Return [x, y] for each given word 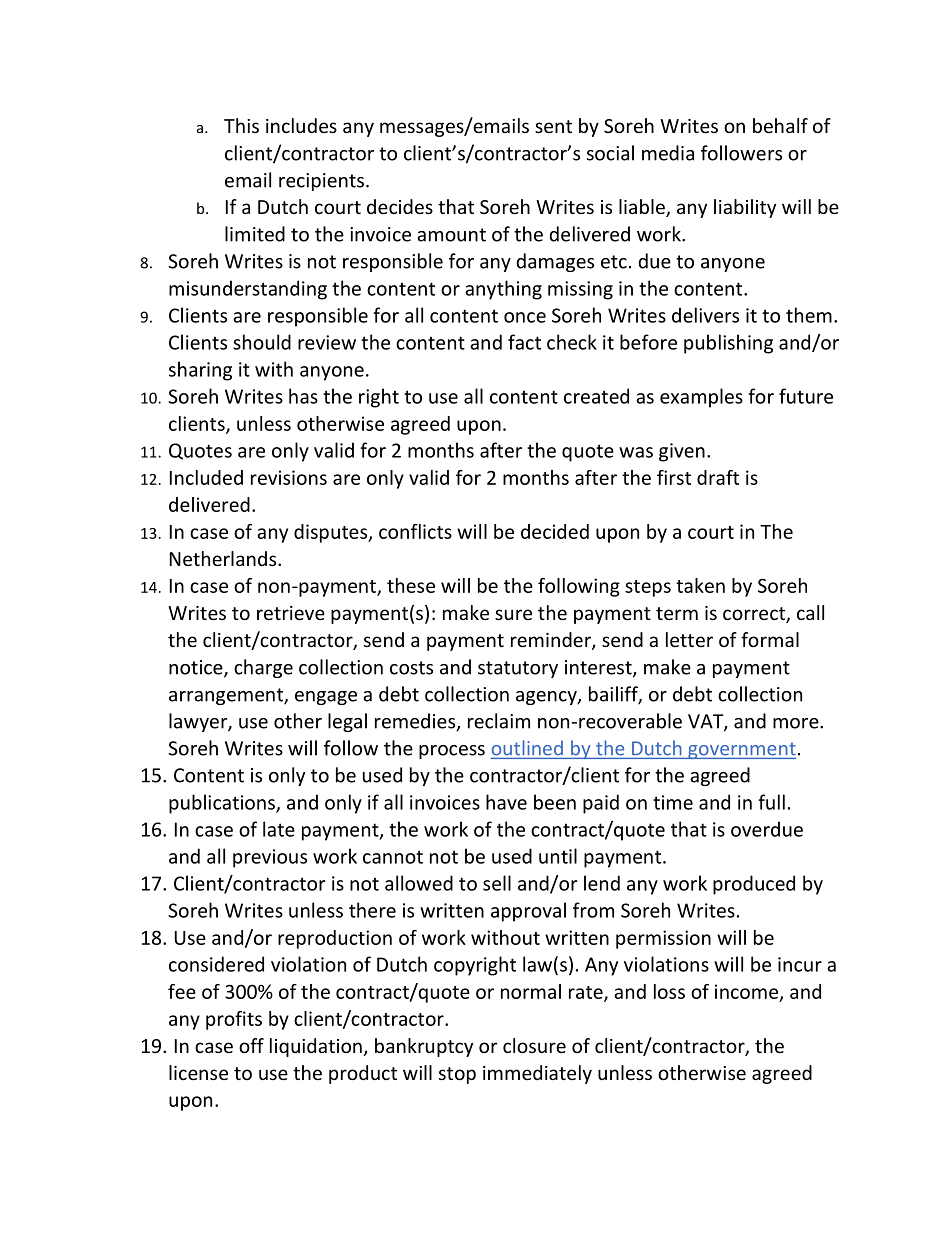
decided [555, 531]
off [251, 1045]
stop [457, 1075]
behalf [780, 125]
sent [553, 126]
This [241, 125]
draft [718, 477]
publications [223, 804]
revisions [289, 477]
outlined [527, 748]
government [741, 750]
